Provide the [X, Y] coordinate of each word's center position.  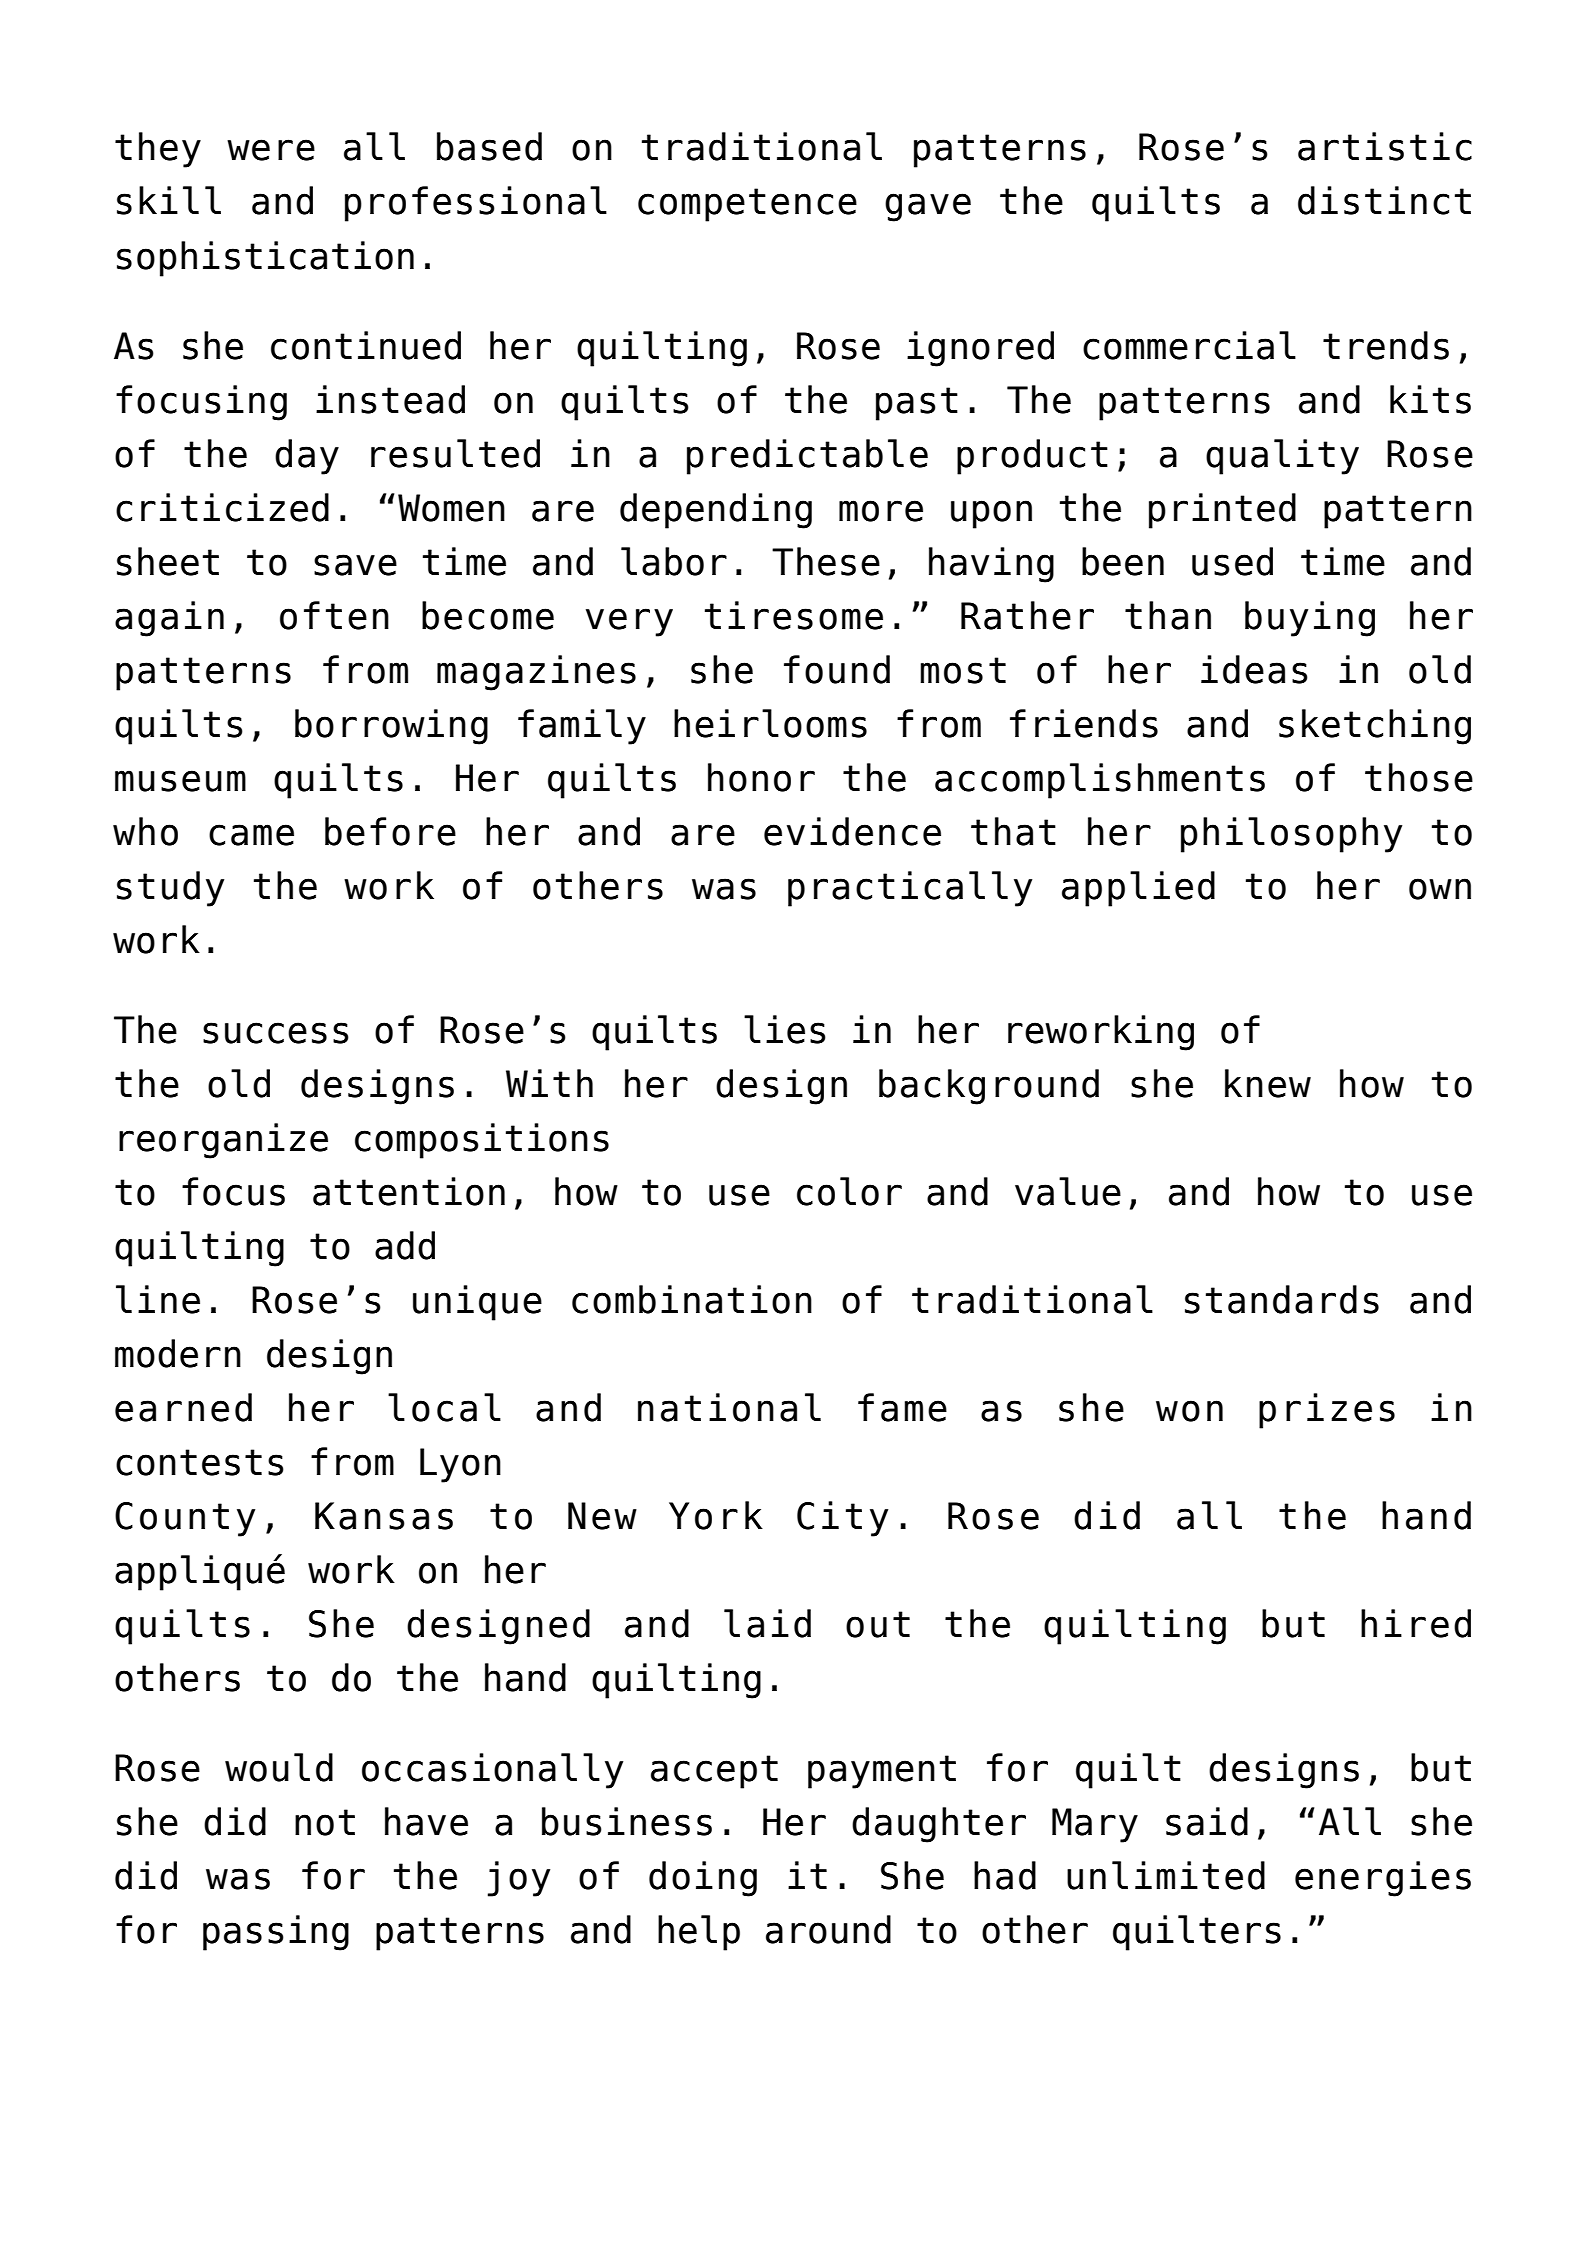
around [828, 1929]
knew [1268, 1083]
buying [1310, 619]
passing [276, 1933]
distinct [1384, 200]
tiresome [794, 615]
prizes [1327, 1411]
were [271, 150]
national [729, 1407]
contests [200, 1462]
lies [785, 1029]
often [334, 615]
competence [747, 205]
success [276, 1033]
